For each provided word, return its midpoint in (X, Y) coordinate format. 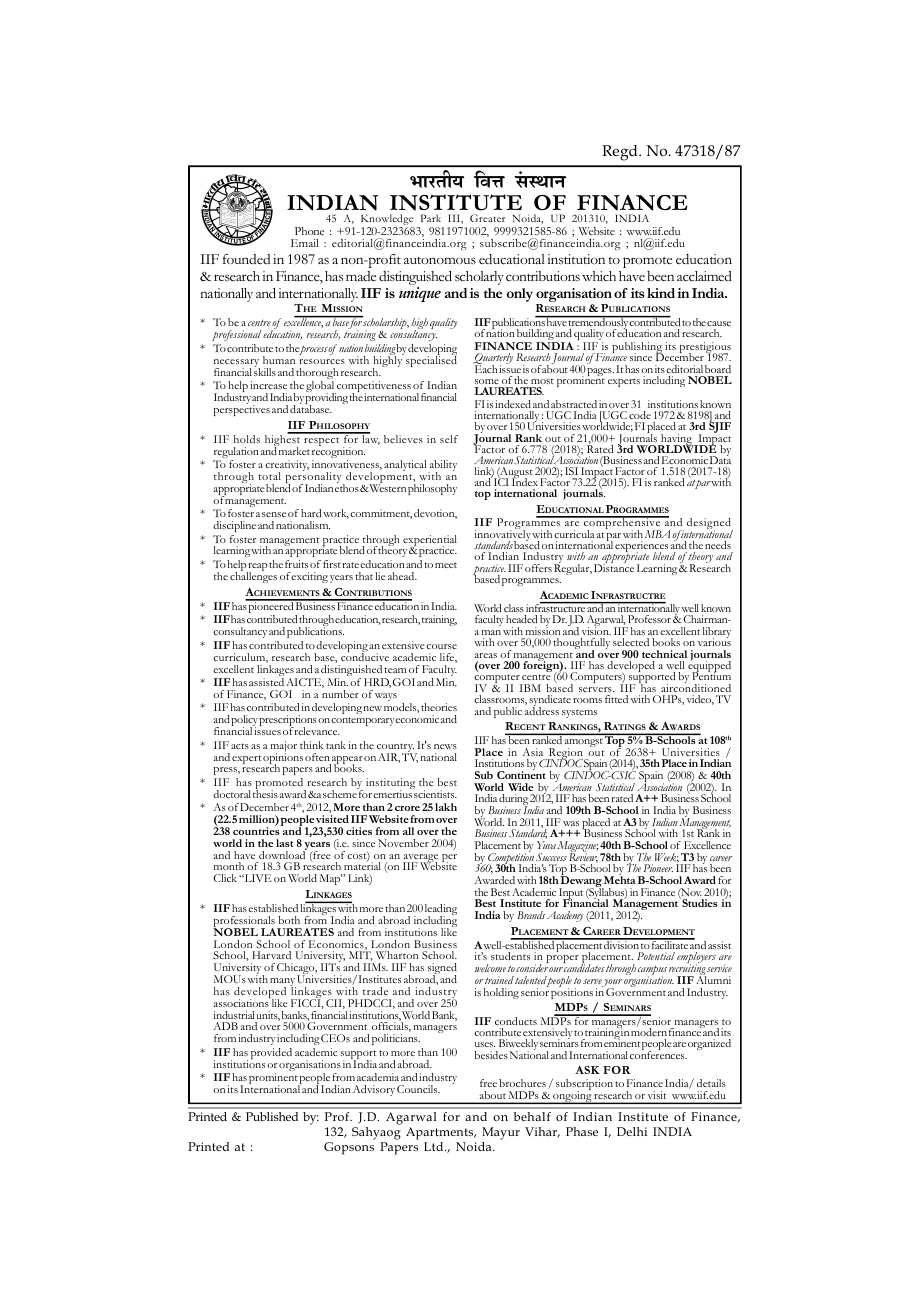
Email (305, 243)
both (289, 920)
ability (442, 467)
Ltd (435, 1146)
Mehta (620, 879)
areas (486, 655)
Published (272, 1116)
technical (664, 654)
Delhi (632, 1131)
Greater (487, 218)
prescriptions (288, 722)
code (640, 415)
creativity (287, 467)
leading (441, 911)
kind (661, 293)
